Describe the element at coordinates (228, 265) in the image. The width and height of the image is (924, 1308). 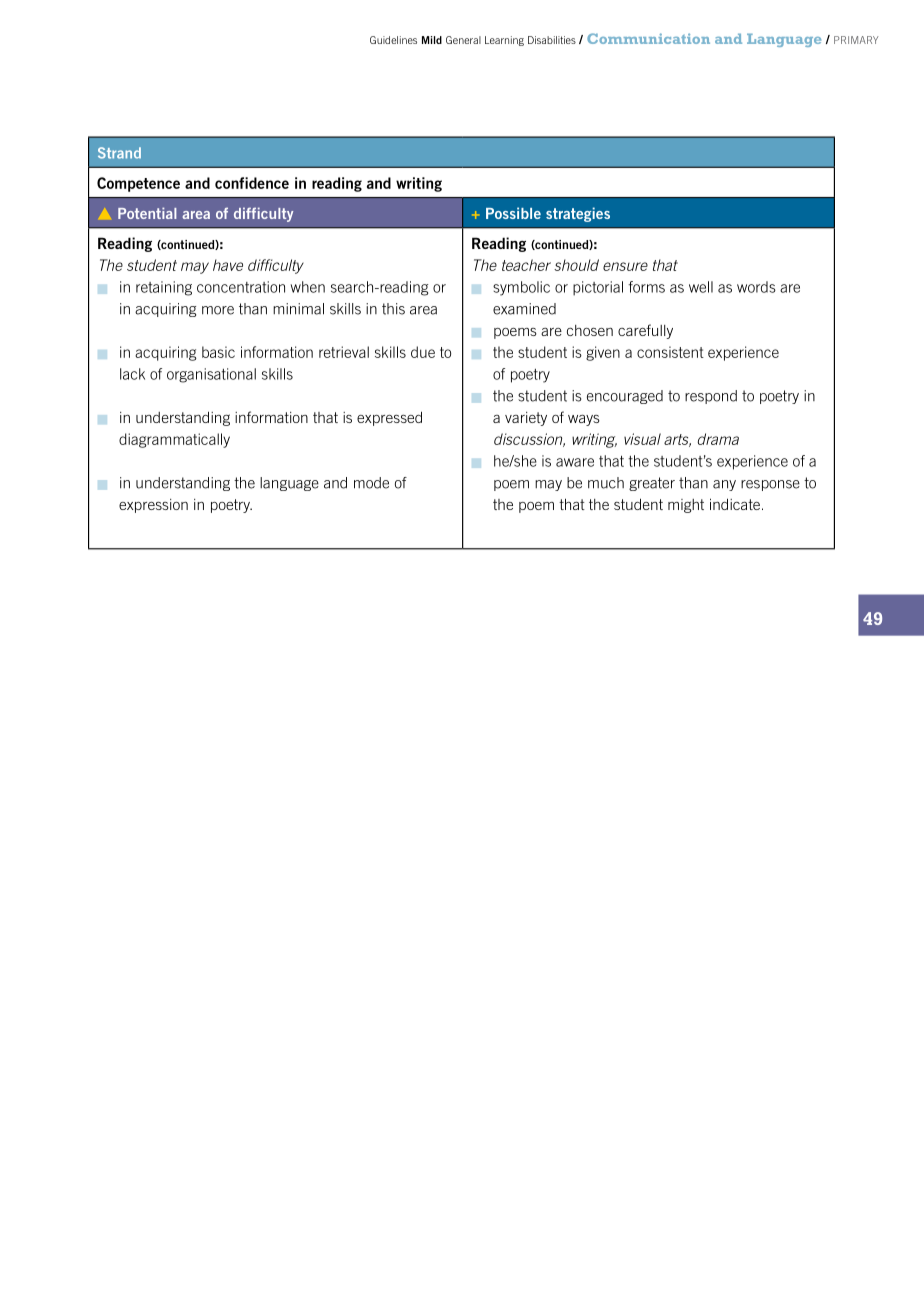
I see `have` at that location.
